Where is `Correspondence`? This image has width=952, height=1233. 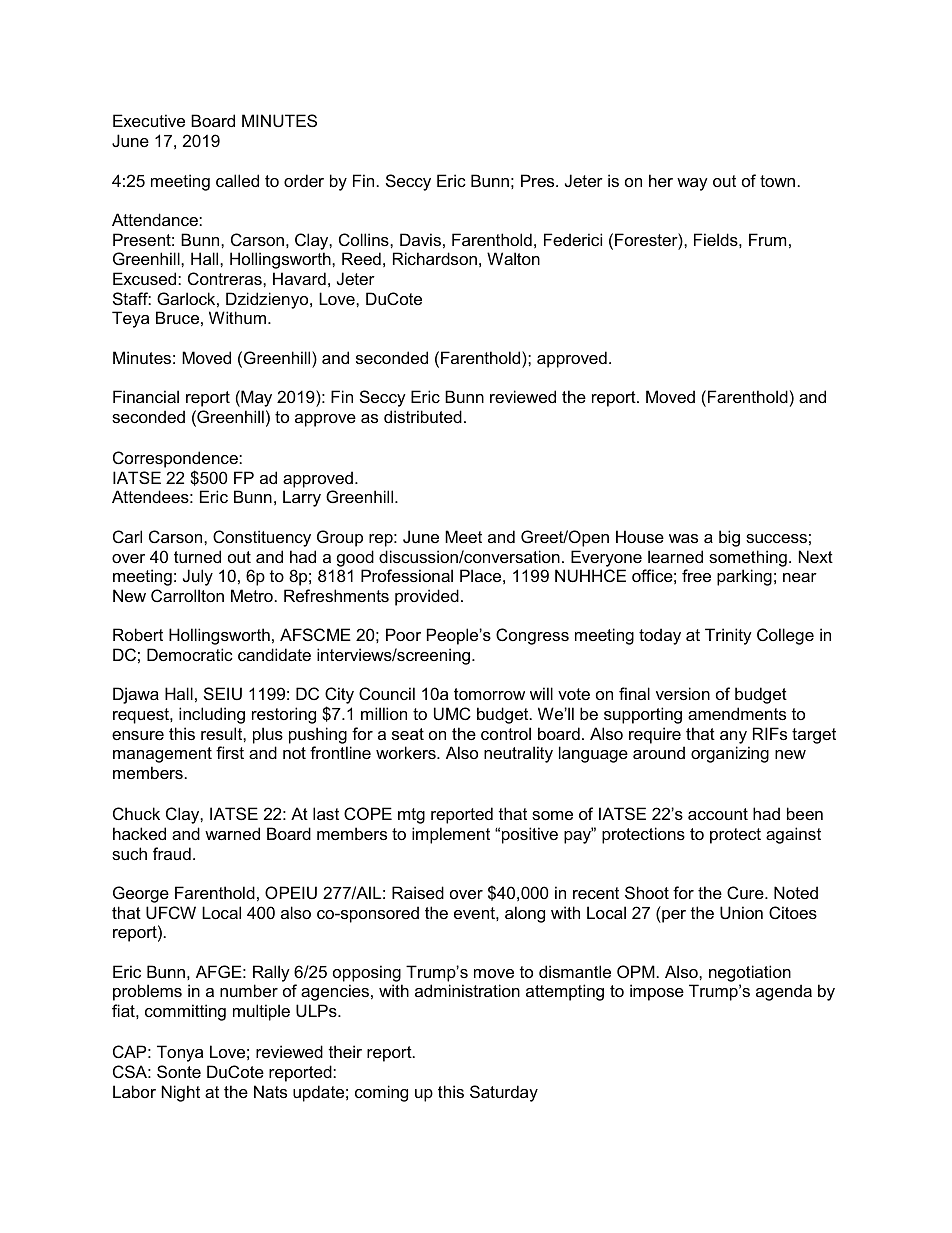 Correspondence is located at coordinates (176, 459).
